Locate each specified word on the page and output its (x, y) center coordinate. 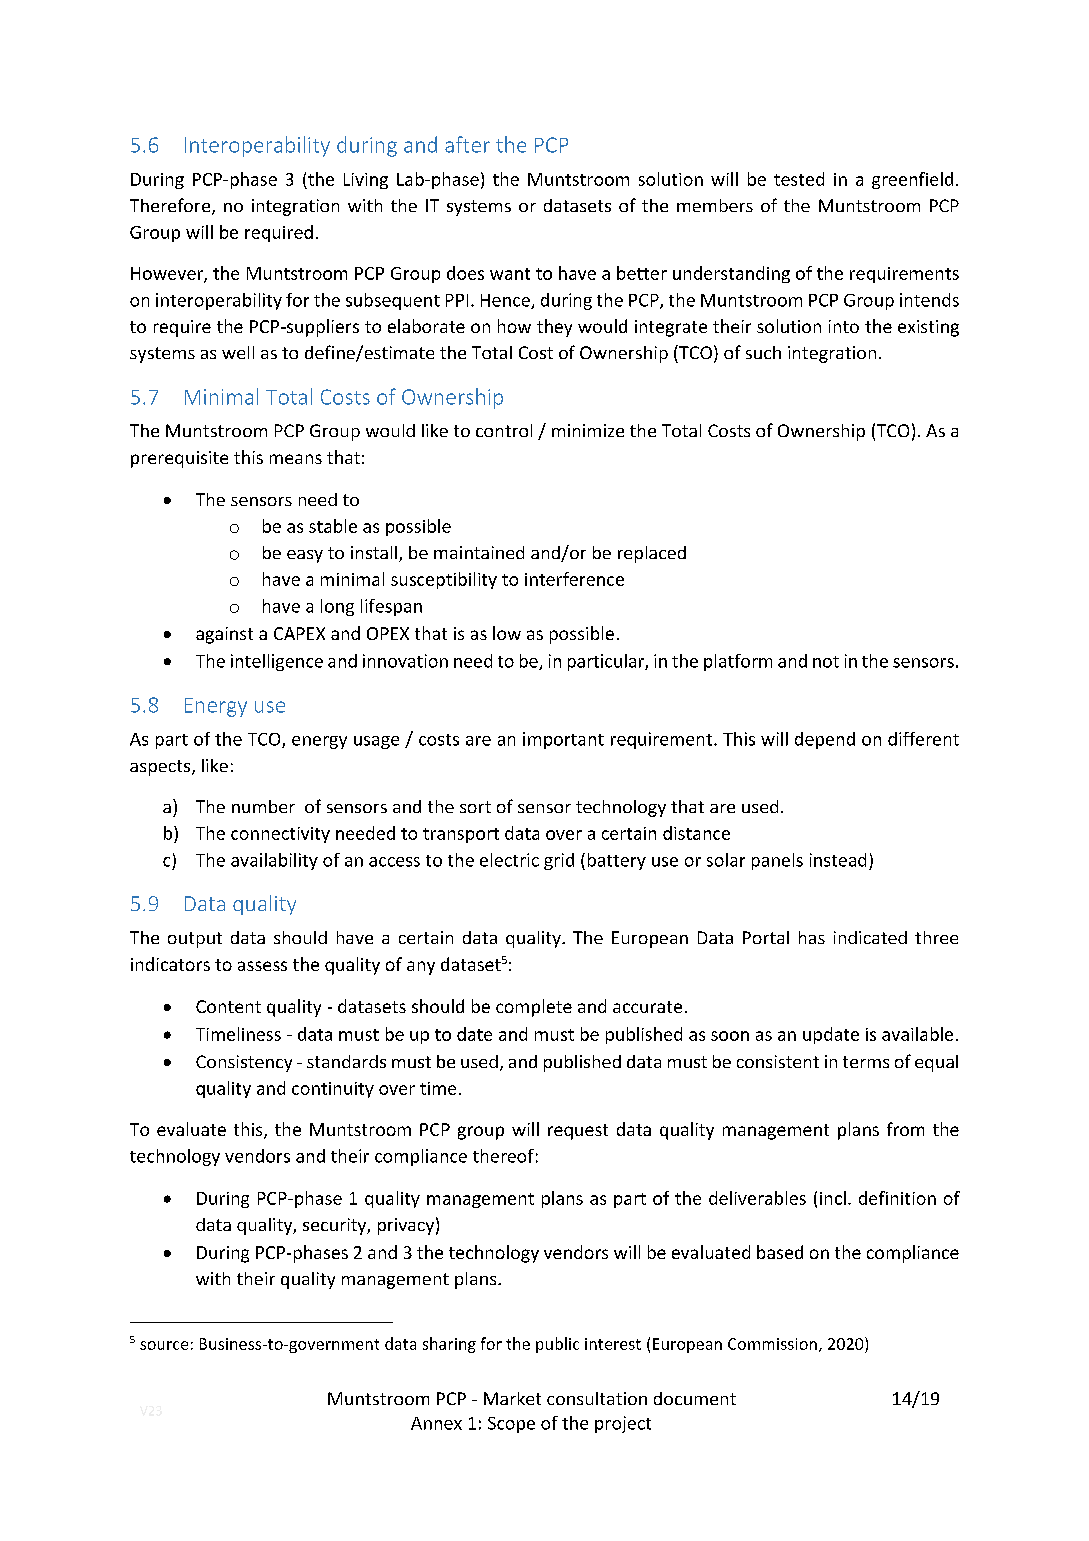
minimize (588, 430)
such (763, 352)
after (467, 144)
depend (825, 740)
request (578, 1132)
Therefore (170, 205)
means (296, 459)
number (263, 806)
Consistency (244, 1063)
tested (799, 179)
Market (512, 1398)
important (563, 740)
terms (866, 1062)
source (164, 1345)
